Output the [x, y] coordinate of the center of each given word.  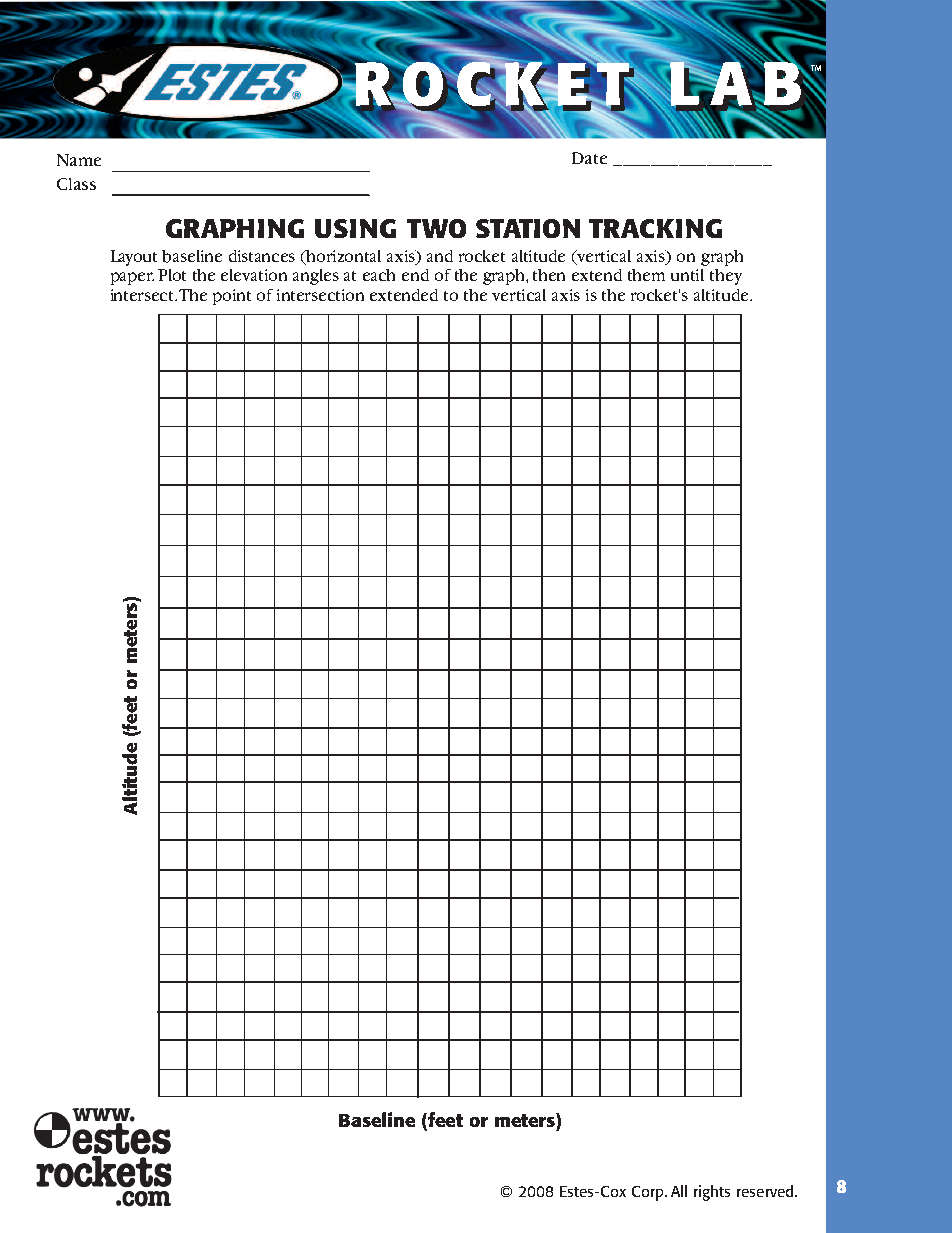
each [379, 275]
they [726, 277]
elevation [254, 275]
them [646, 275]
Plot [172, 275]
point [232, 297]
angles [316, 277]
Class [76, 184]
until [687, 275]
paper [132, 278]
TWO [436, 228]
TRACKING [655, 228]
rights [712, 1193]
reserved [766, 1191]
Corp [649, 1193]
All [679, 1191]
